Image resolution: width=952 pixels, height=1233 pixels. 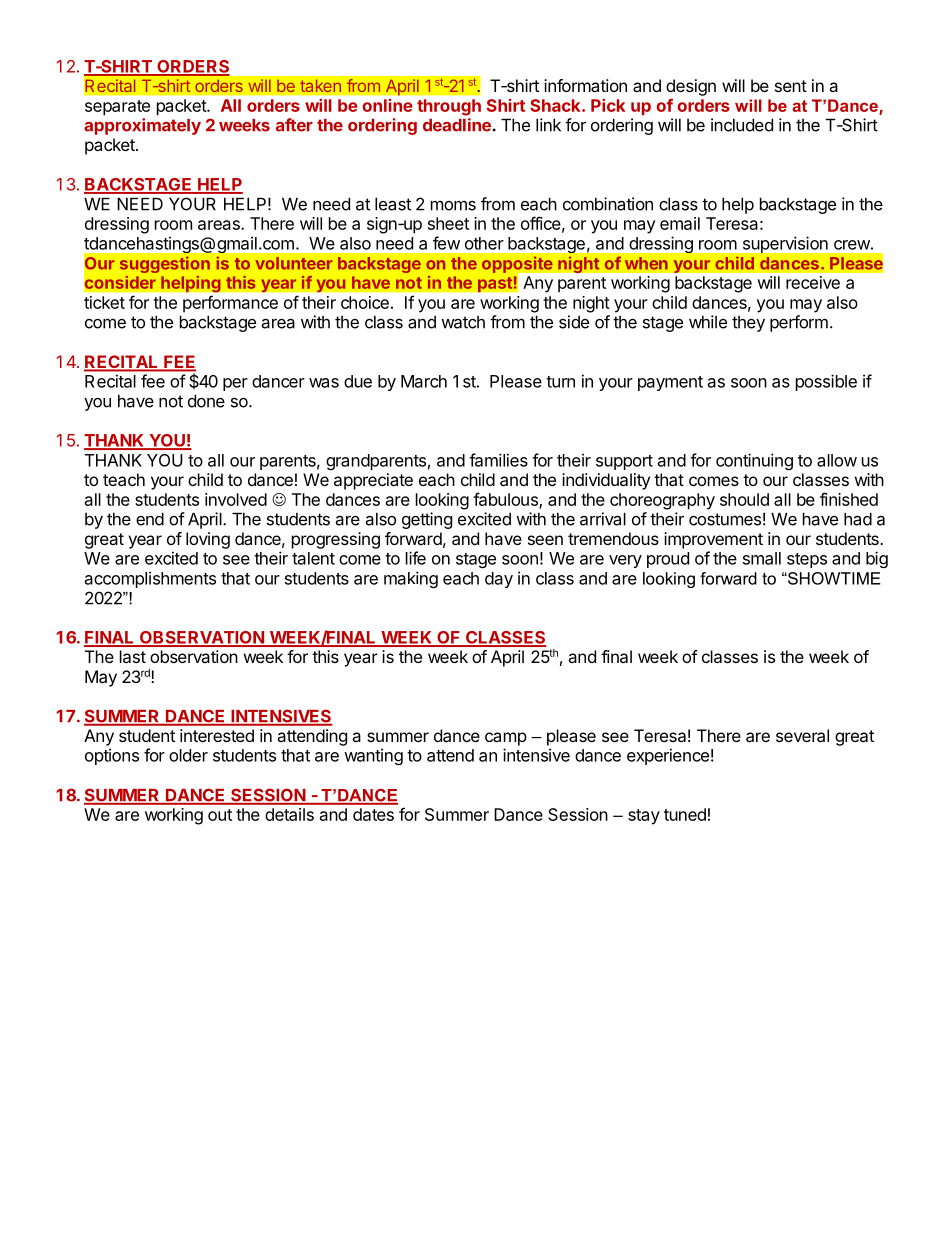 What do you see at coordinates (142, 126) in the image?
I see `approximately` at bounding box center [142, 126].
